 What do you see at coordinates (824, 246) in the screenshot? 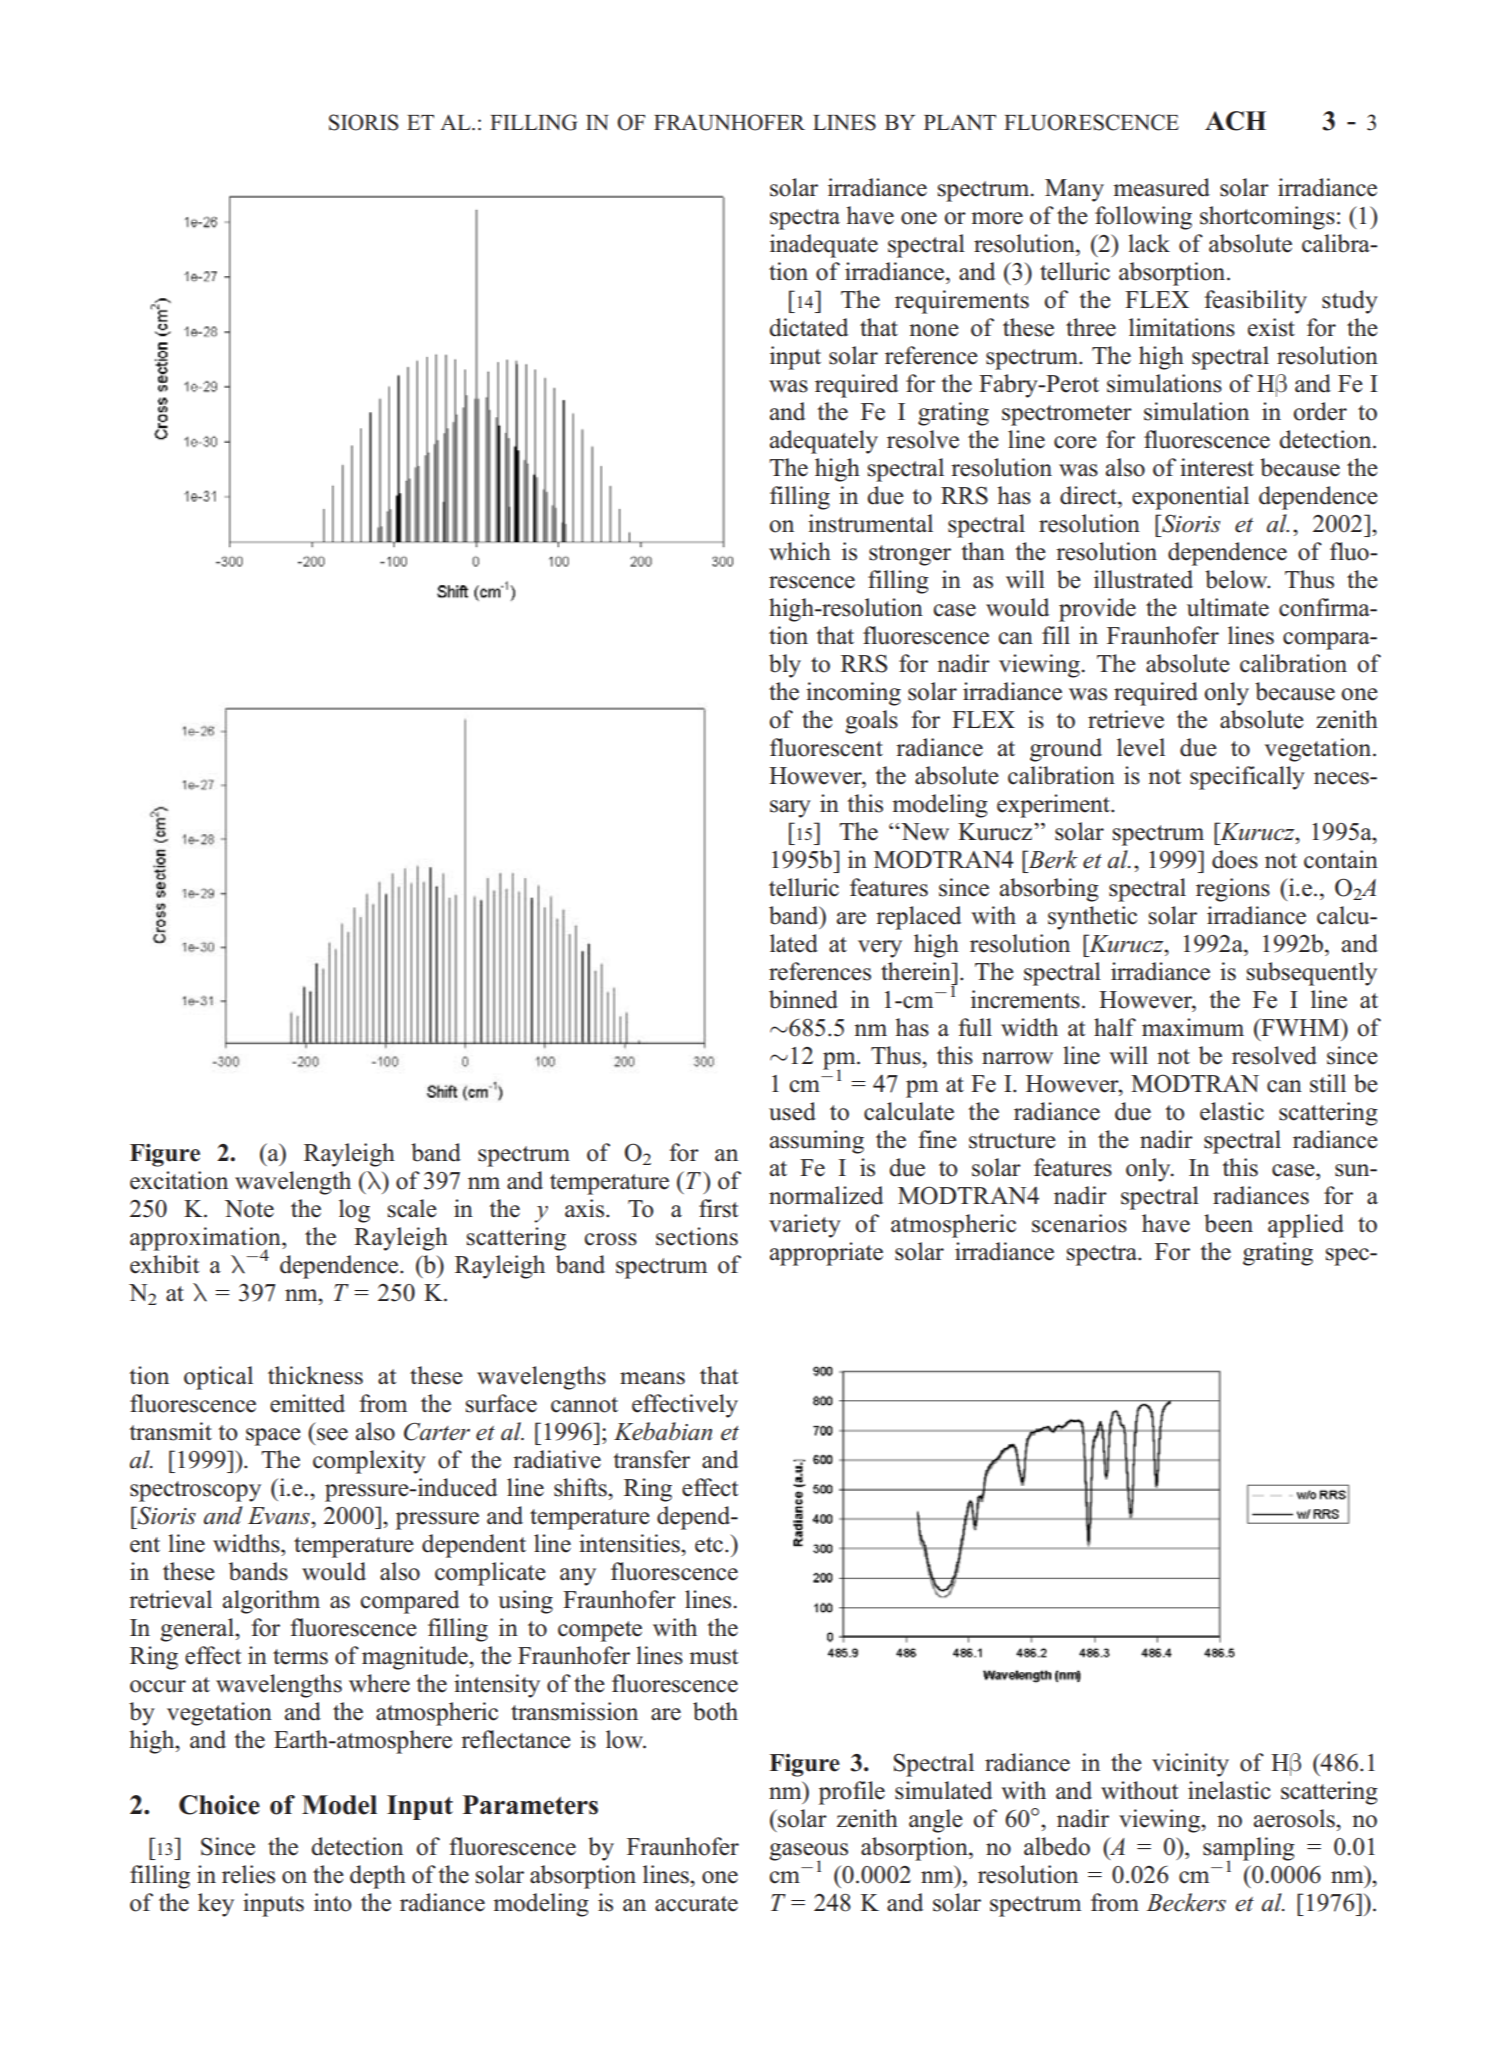
I see `inadequate` at bounding box center [824, 246].
